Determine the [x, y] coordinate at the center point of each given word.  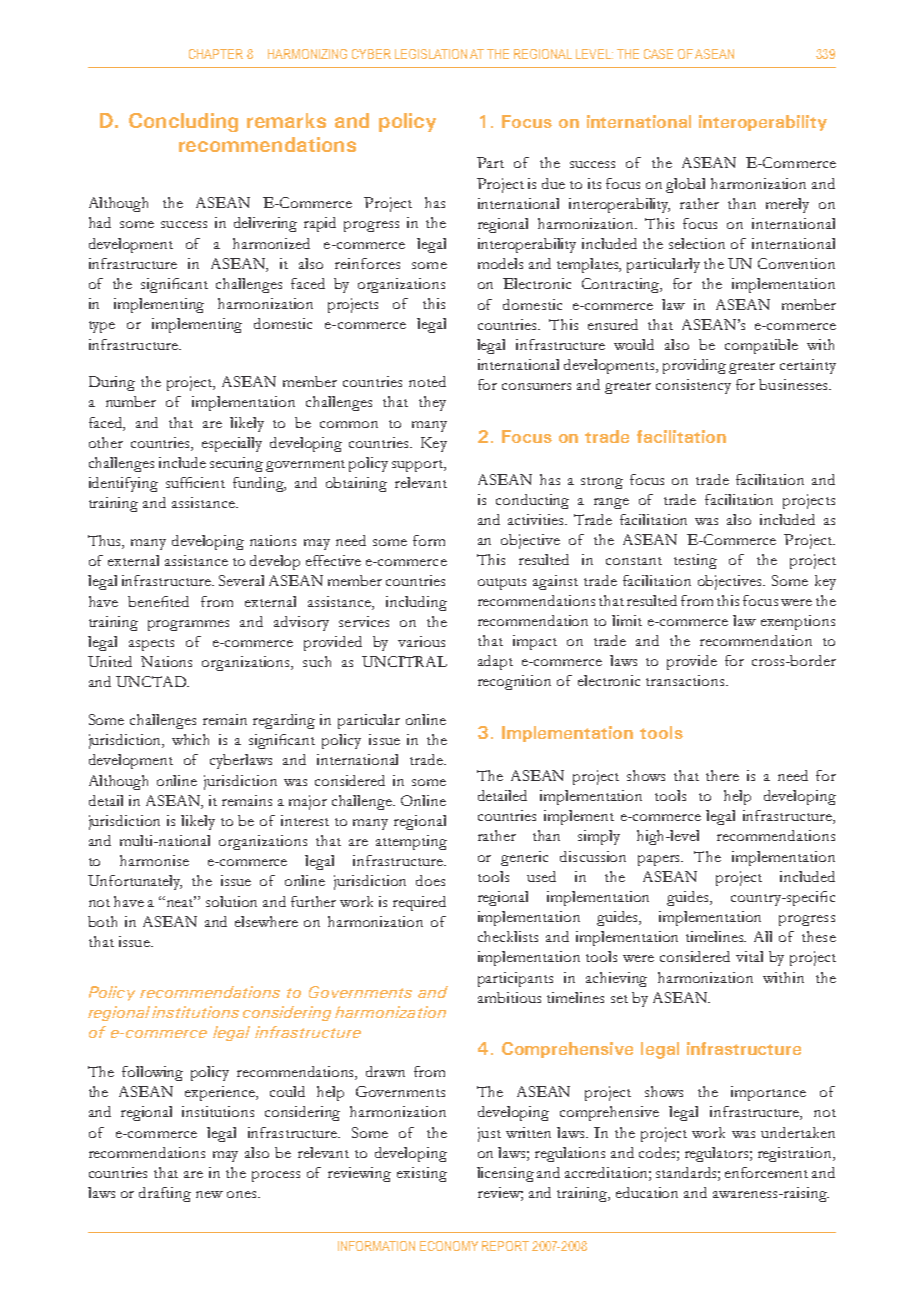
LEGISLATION [431, 54]
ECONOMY [449, 1246]
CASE [658, 54]
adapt [495, 662]
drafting [165, 1194]
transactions [686, 680]
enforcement [766, 1172]
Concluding [183, 122]
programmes [188, 625]
